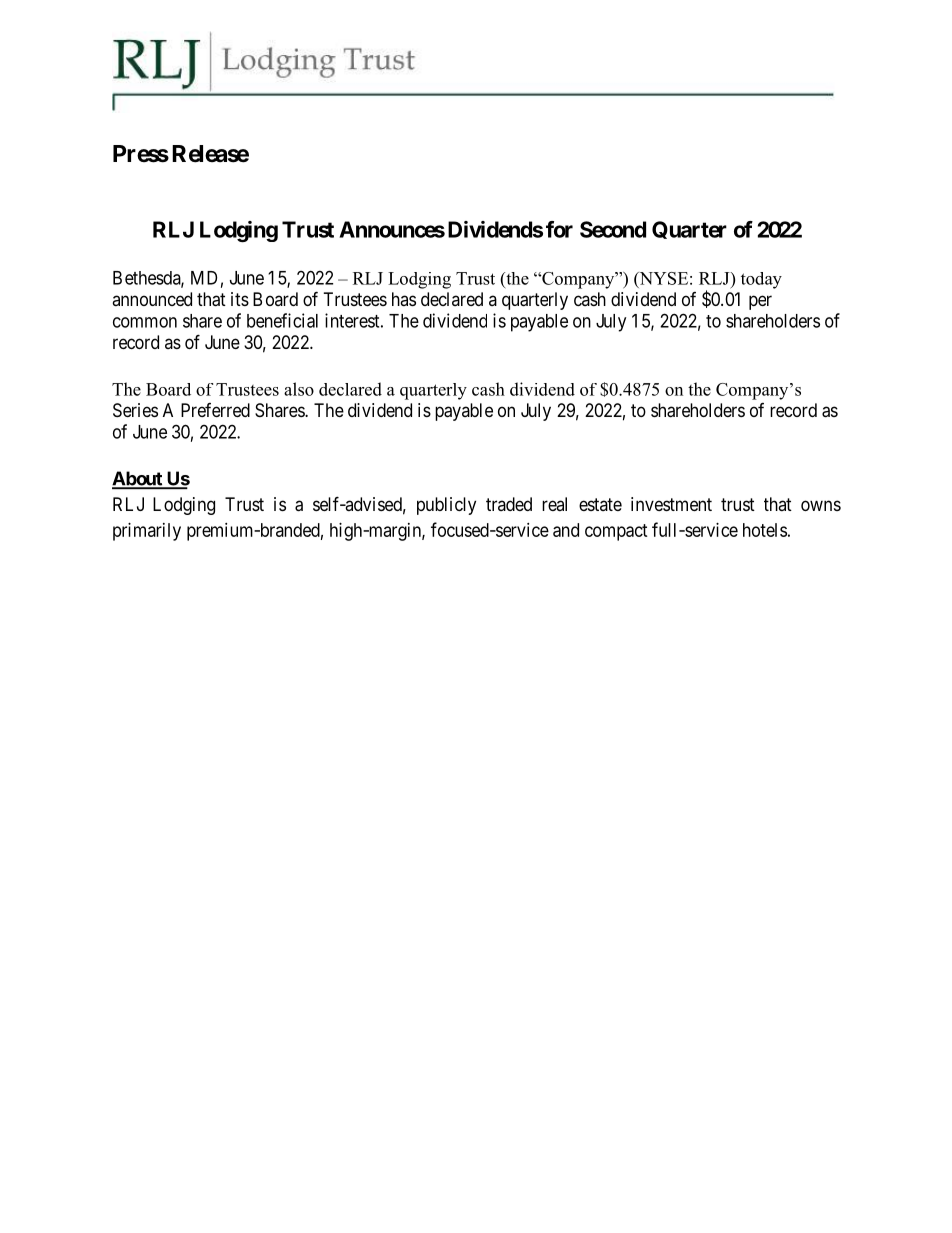 Image resolution: width=952 pixels, height=1233 pixels. What do you see at coordinates (821, 505) in the image?
I see `owns` at bounding box center [821, 505].
